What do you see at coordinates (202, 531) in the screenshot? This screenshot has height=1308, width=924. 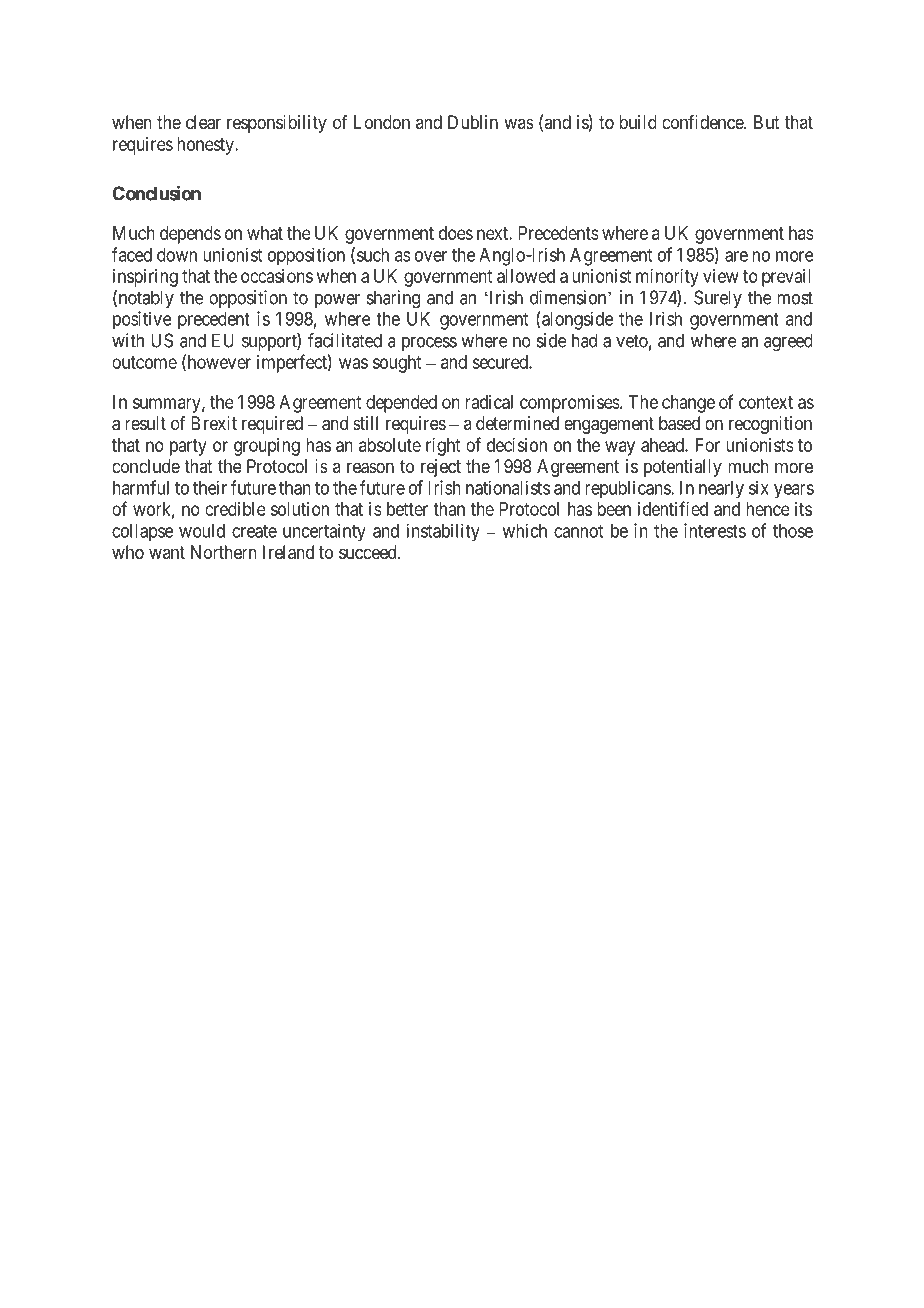 I see `would` at bounding box center [202, 531].
